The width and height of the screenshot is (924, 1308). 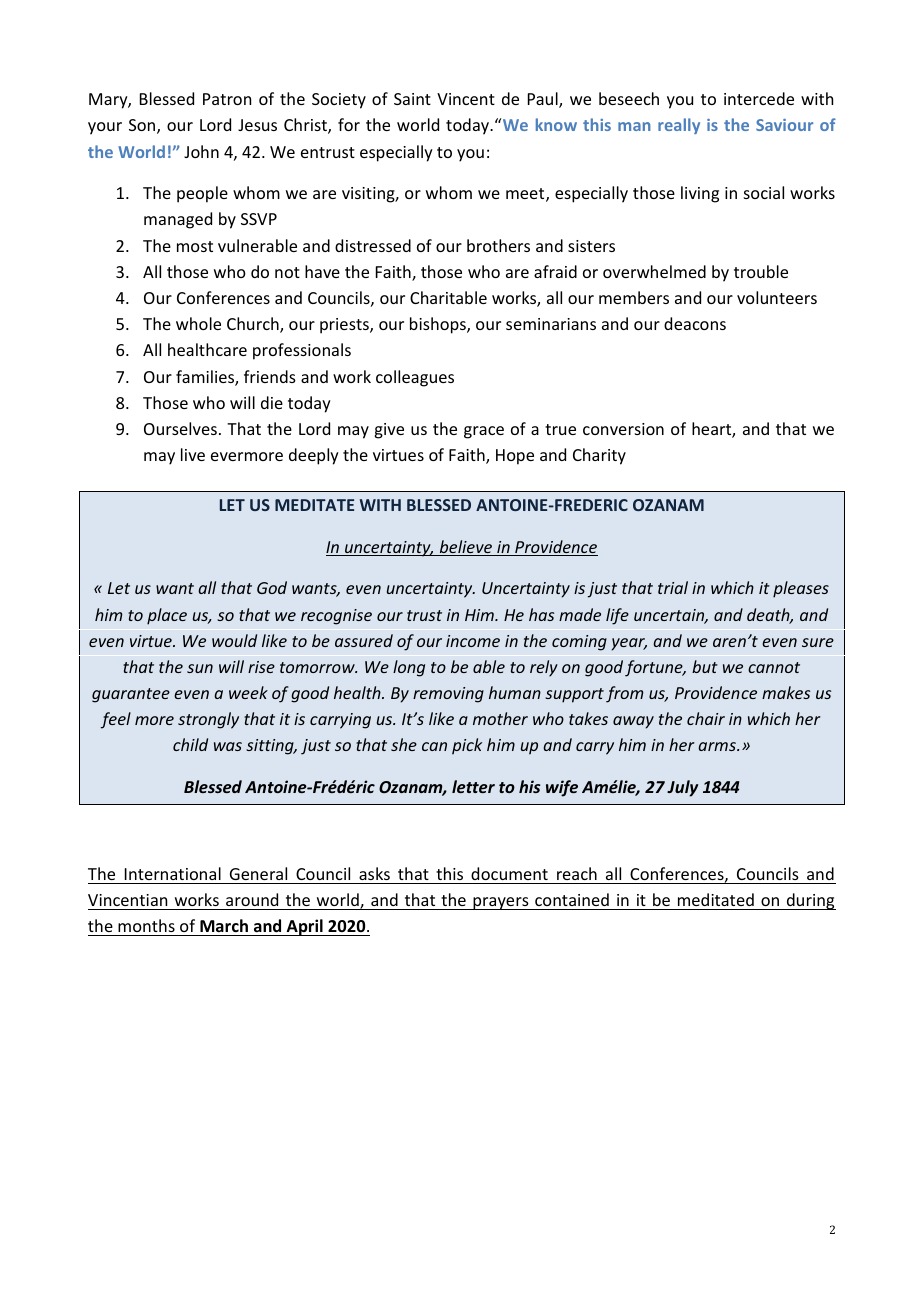 I want to click on Son, so click(x=143, y=126).
